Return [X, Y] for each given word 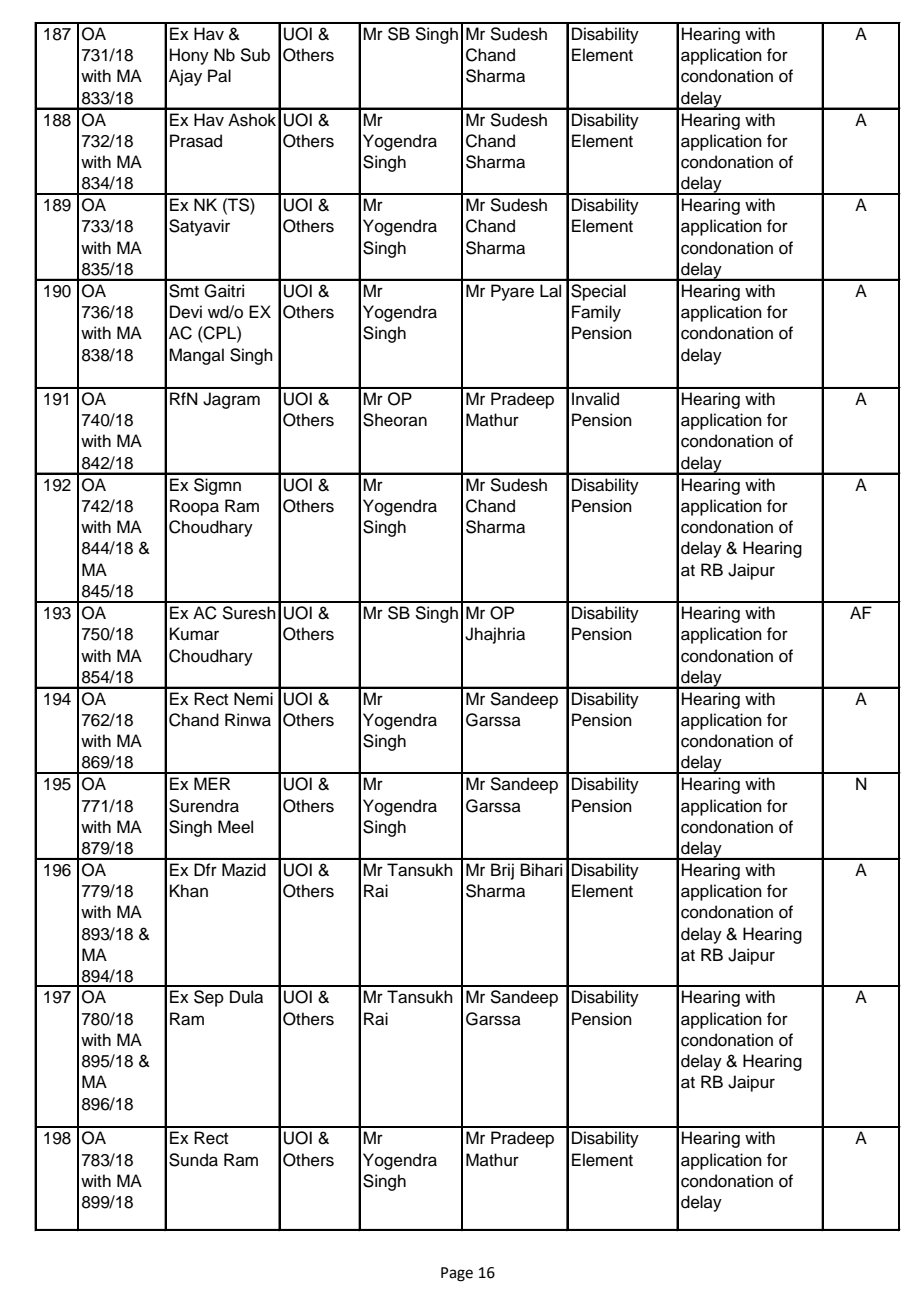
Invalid [595, 399]
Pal [219, 76]
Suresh [249, 613]
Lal [550, 291]
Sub [255, 55]
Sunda [193, 1160]
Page [457, 1274]
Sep [209, 998]
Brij [502, 871]
